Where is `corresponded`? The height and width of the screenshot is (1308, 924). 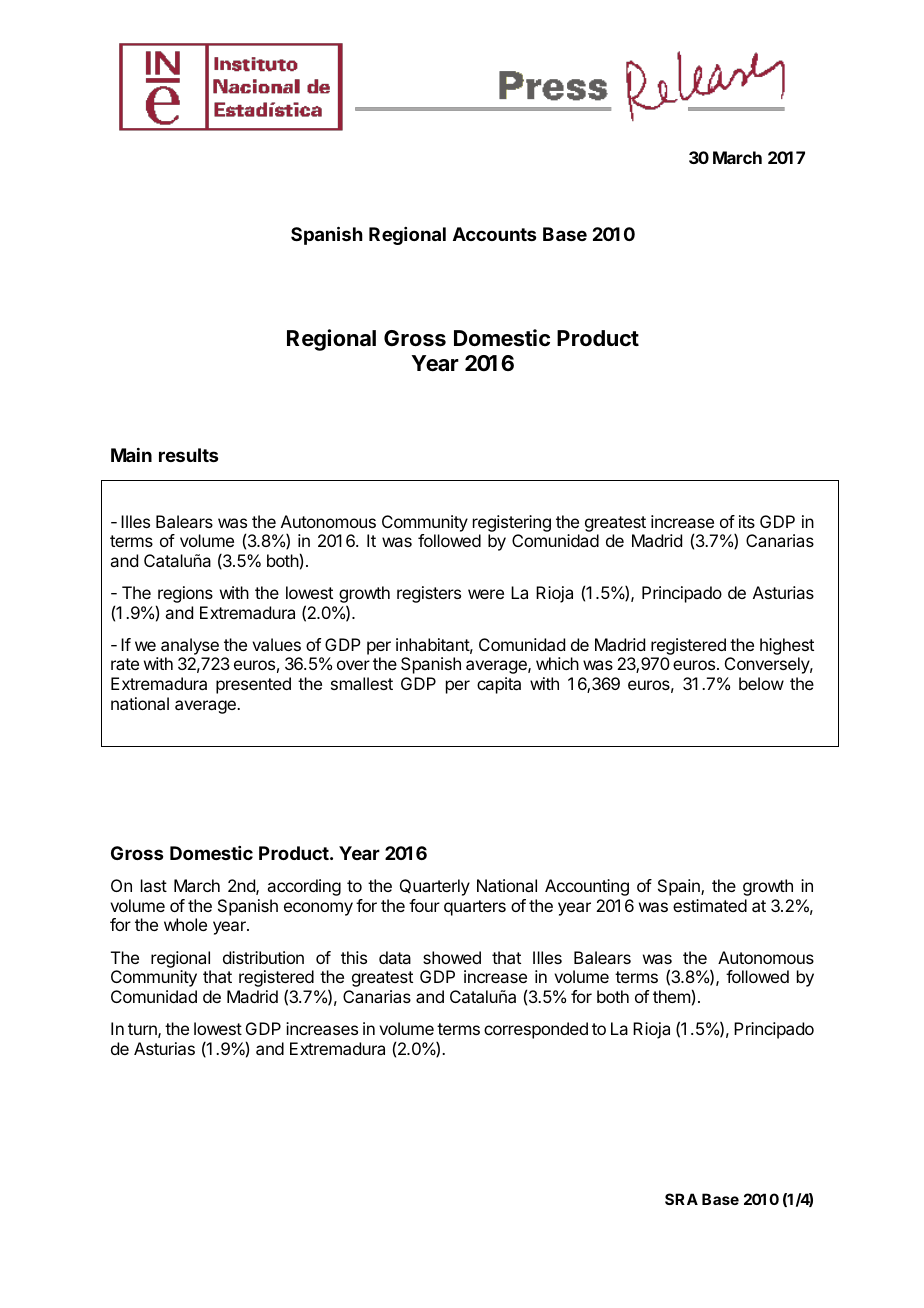 corresponded is located at coordinates (536, 1030).
